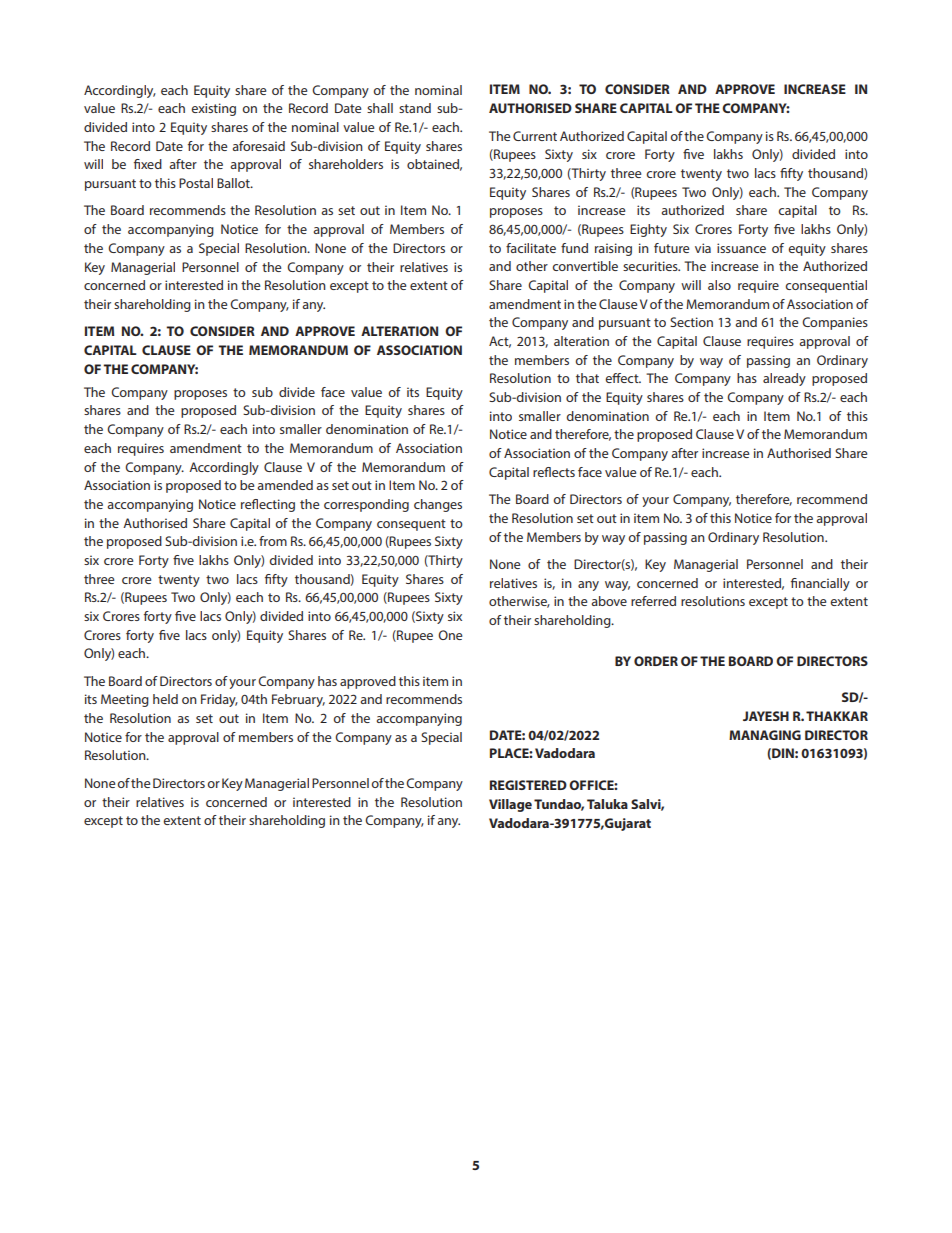  What do you see at coordinates (213, 109) in the image?
I see `existing` at bounding box center [213, 109].
